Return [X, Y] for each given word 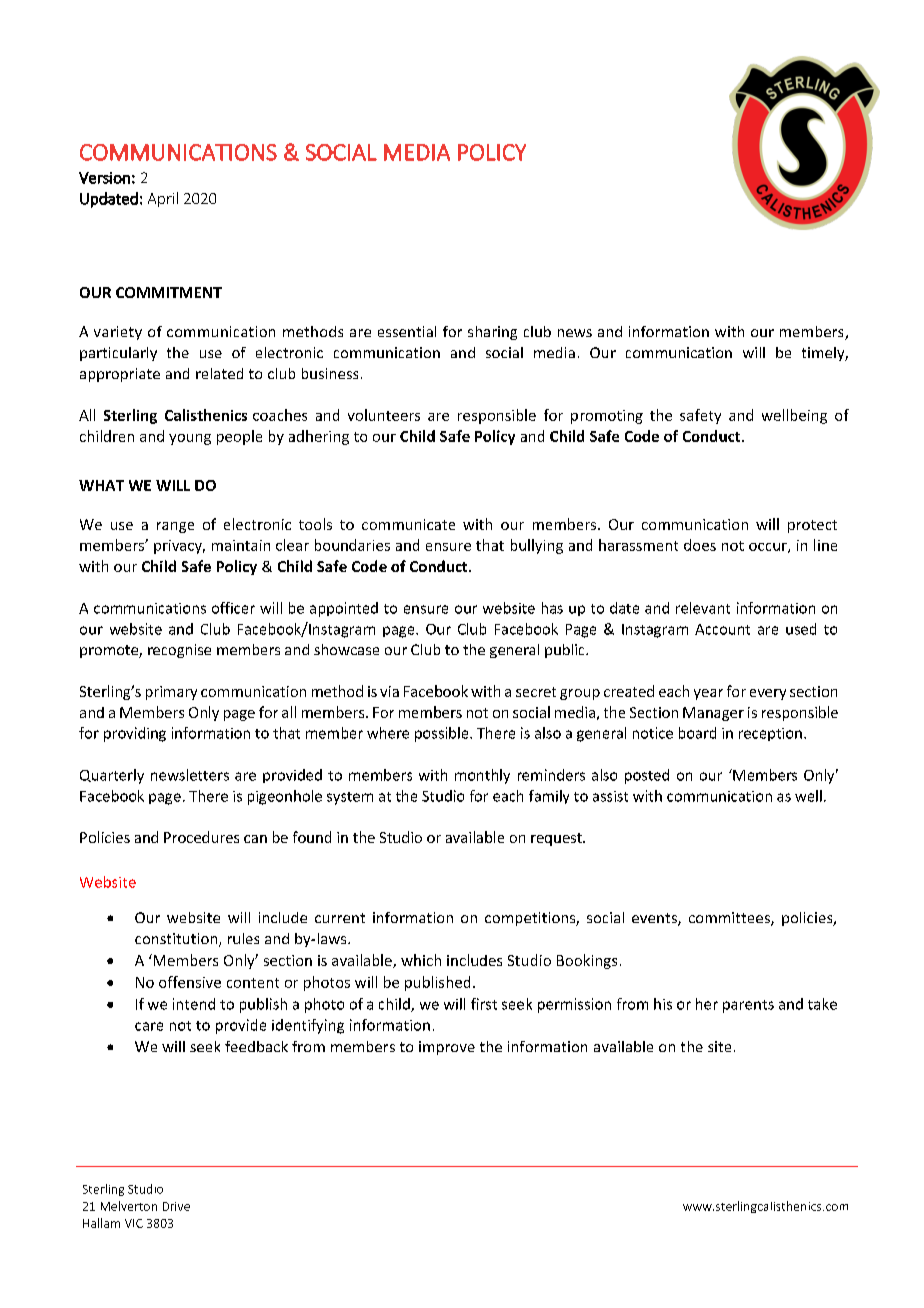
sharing [492, 333]
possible [443, 734]
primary [171, 693]
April [163, 199]
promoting [607, 417]
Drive [176, 1206]
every [768, 694]
